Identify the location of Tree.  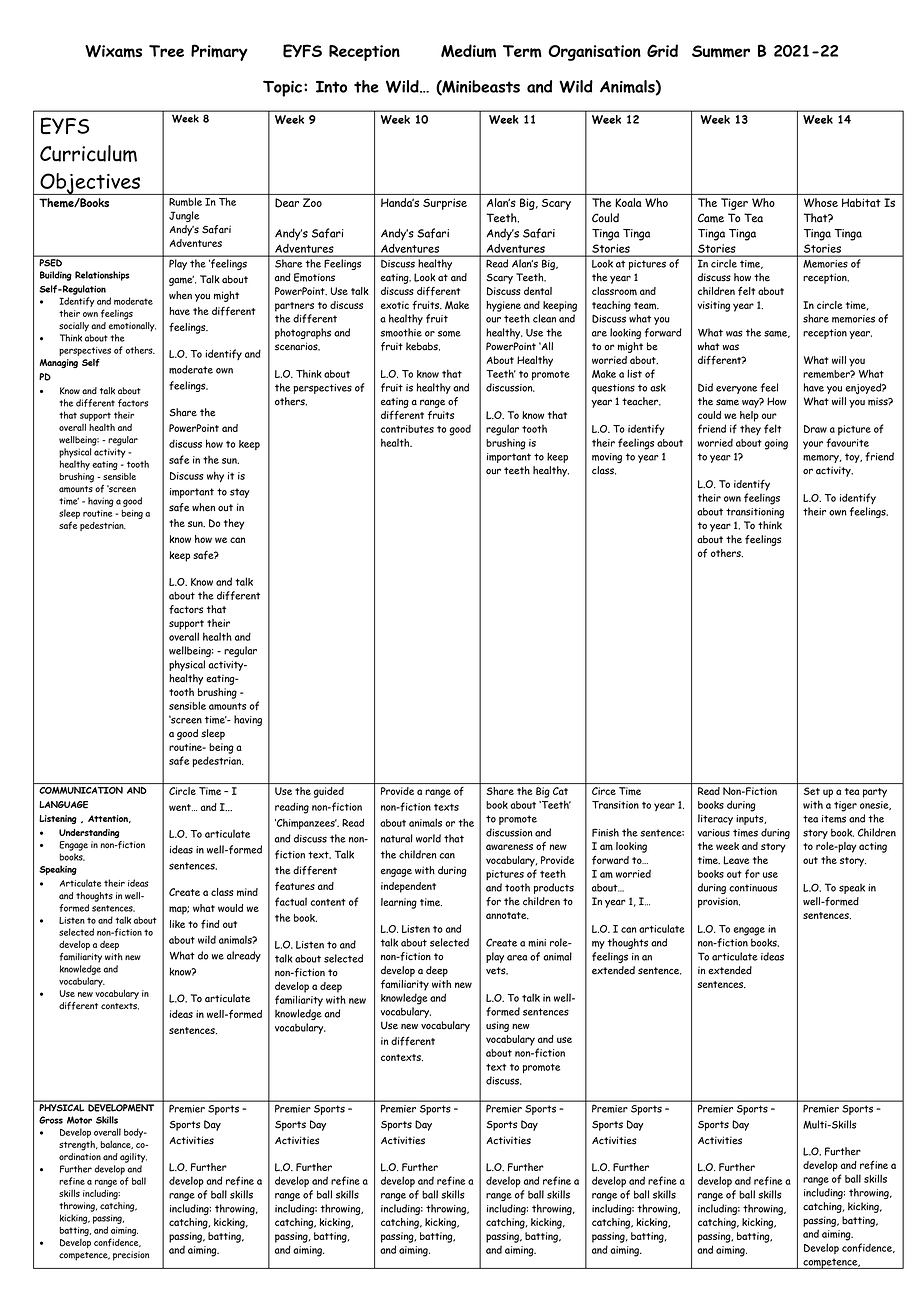
(166, 51).
